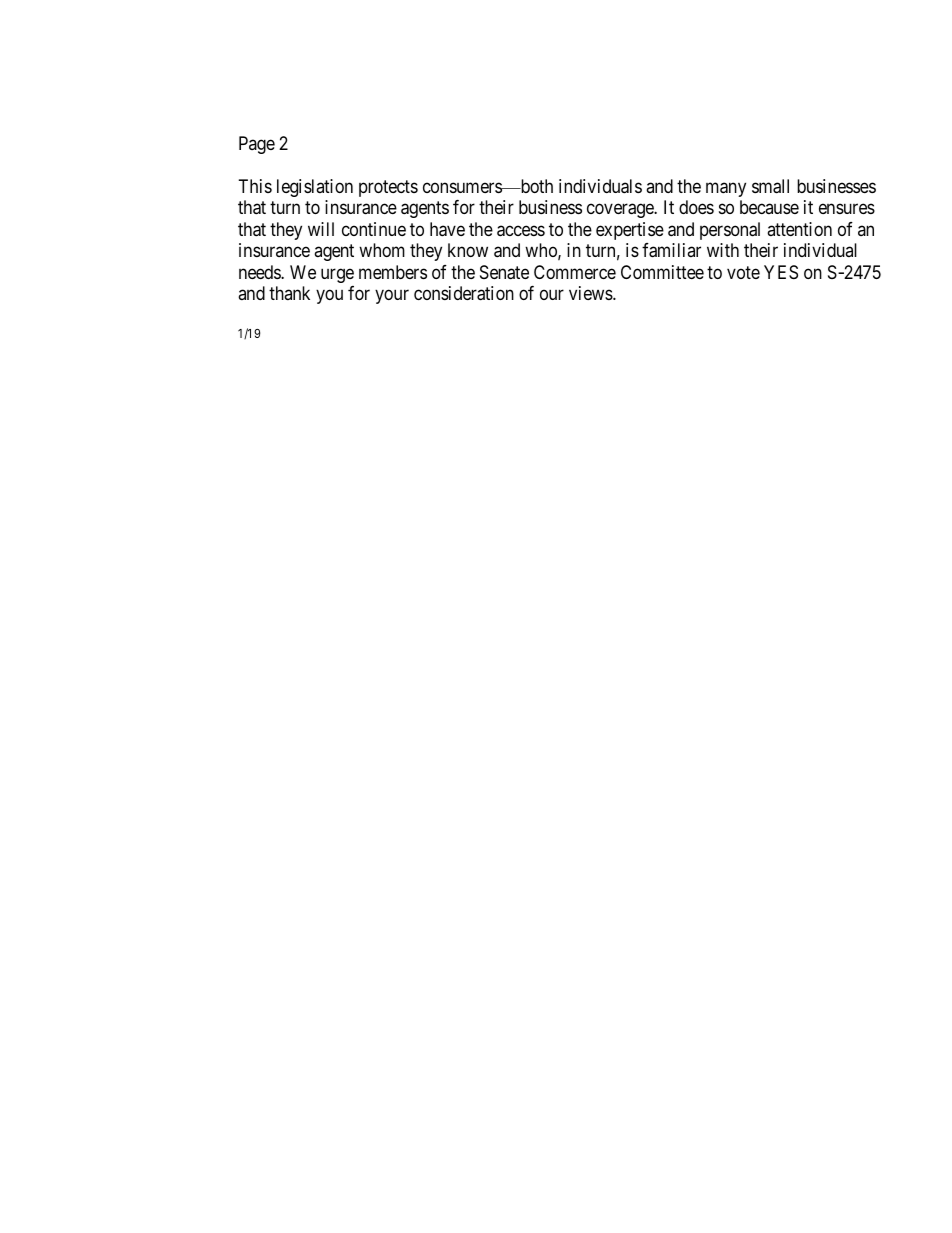 The width and height of the document is (952, 1233). Describe the element at coordinates (382, 250) in the document. I see `whom` at that location.
